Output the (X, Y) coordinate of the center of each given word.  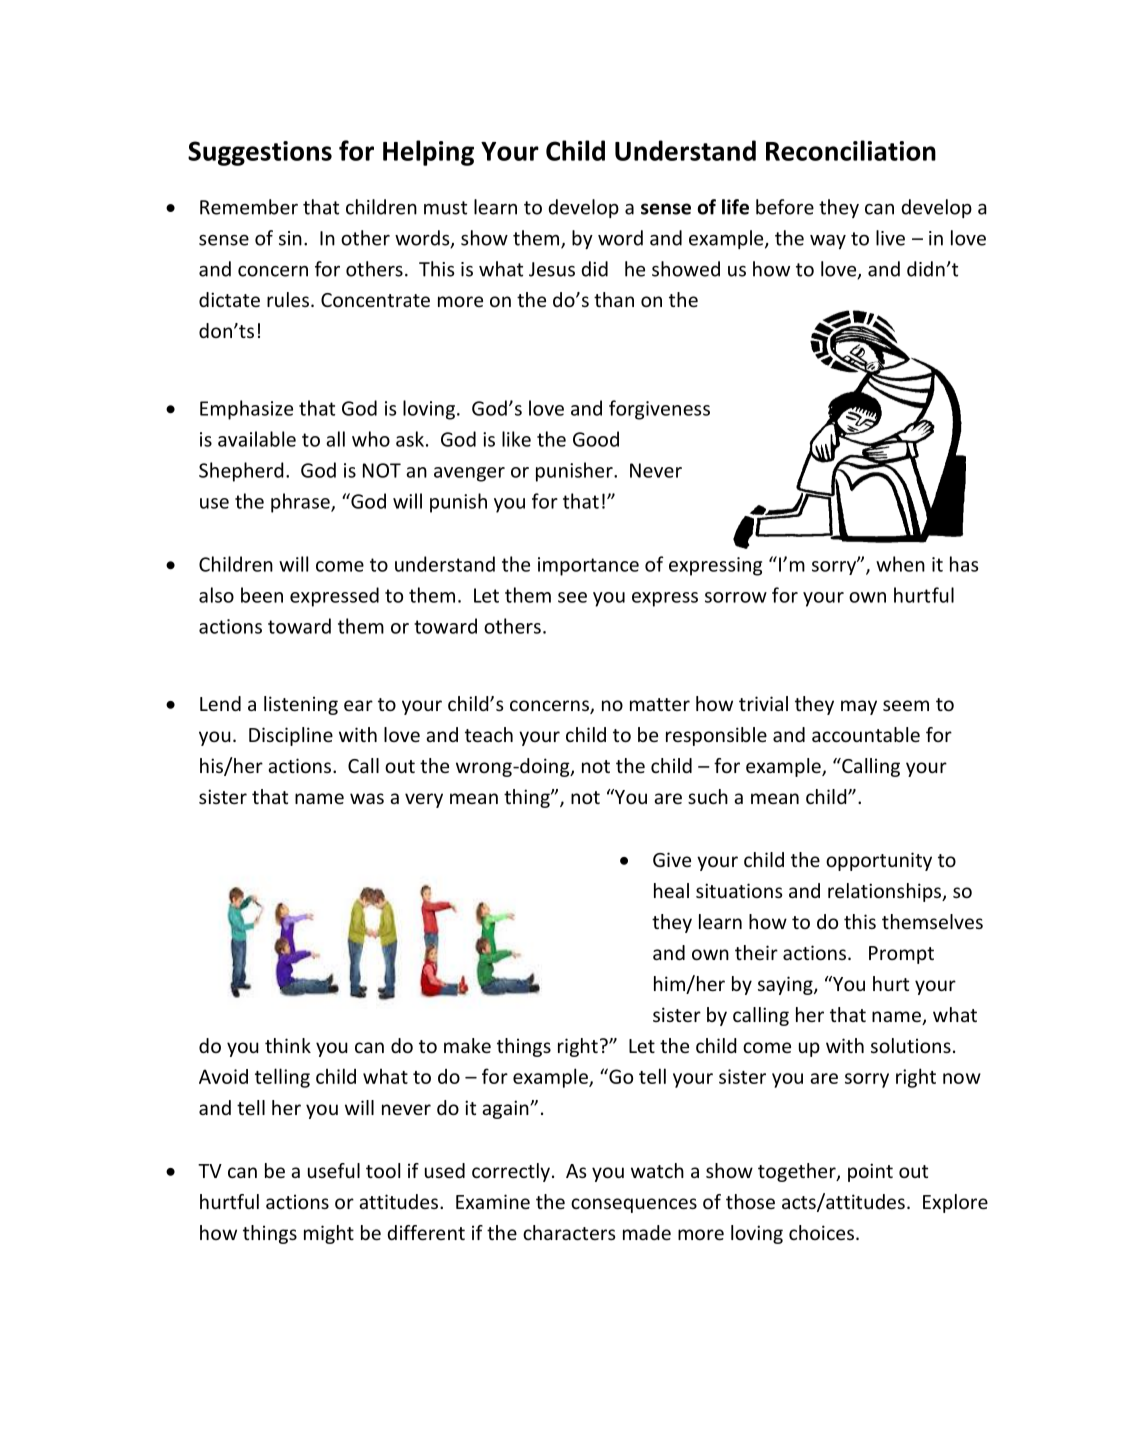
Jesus (552, 269)
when (900, 564)
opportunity (879, 861)
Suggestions (260, 153)
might (329, 1234)
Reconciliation (851, 150)
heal (671, 890)
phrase (301, 503)
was (367, 798)
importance (588, 566)
